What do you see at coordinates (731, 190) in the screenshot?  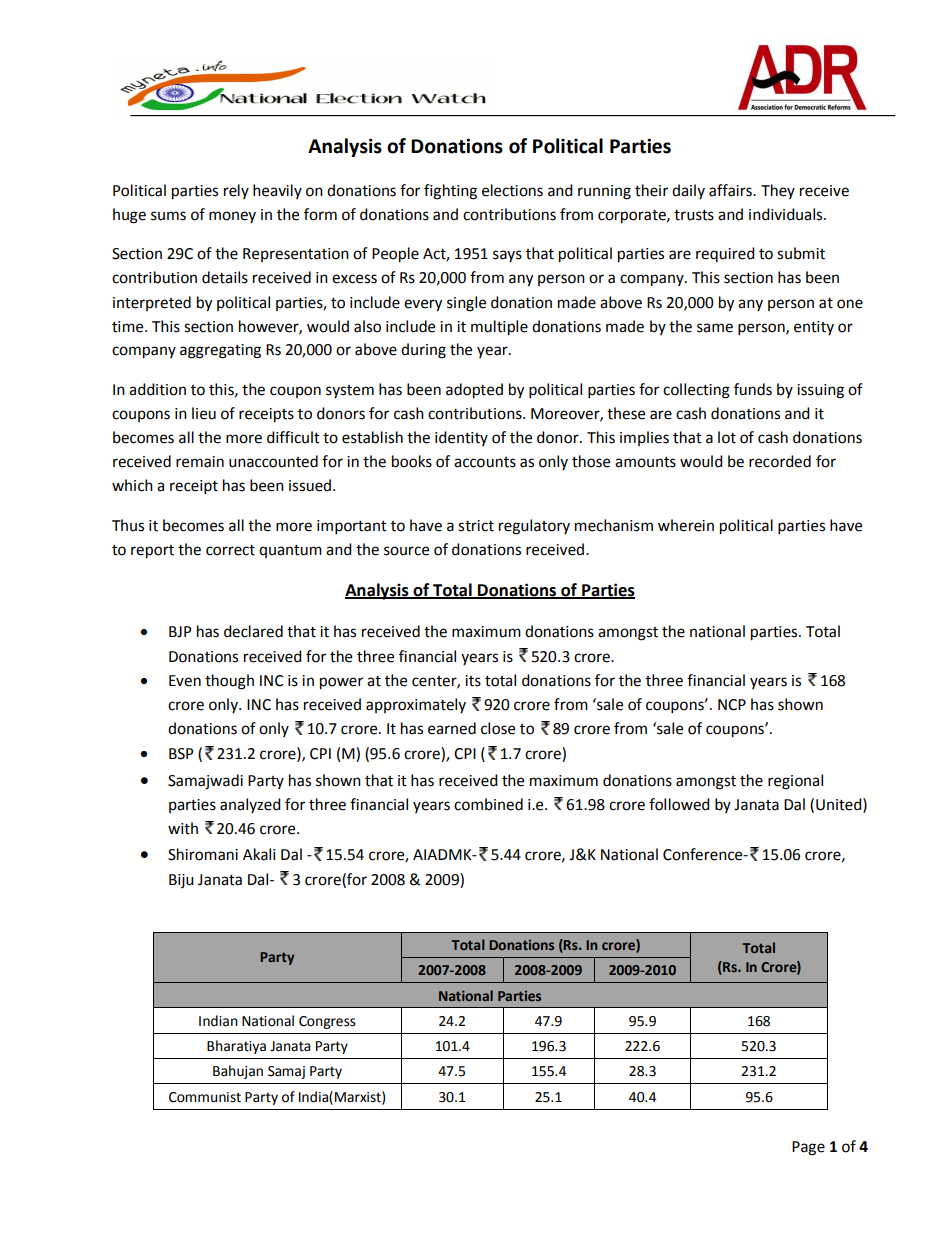 I see `affairs` at bounding box center [731, 190].
